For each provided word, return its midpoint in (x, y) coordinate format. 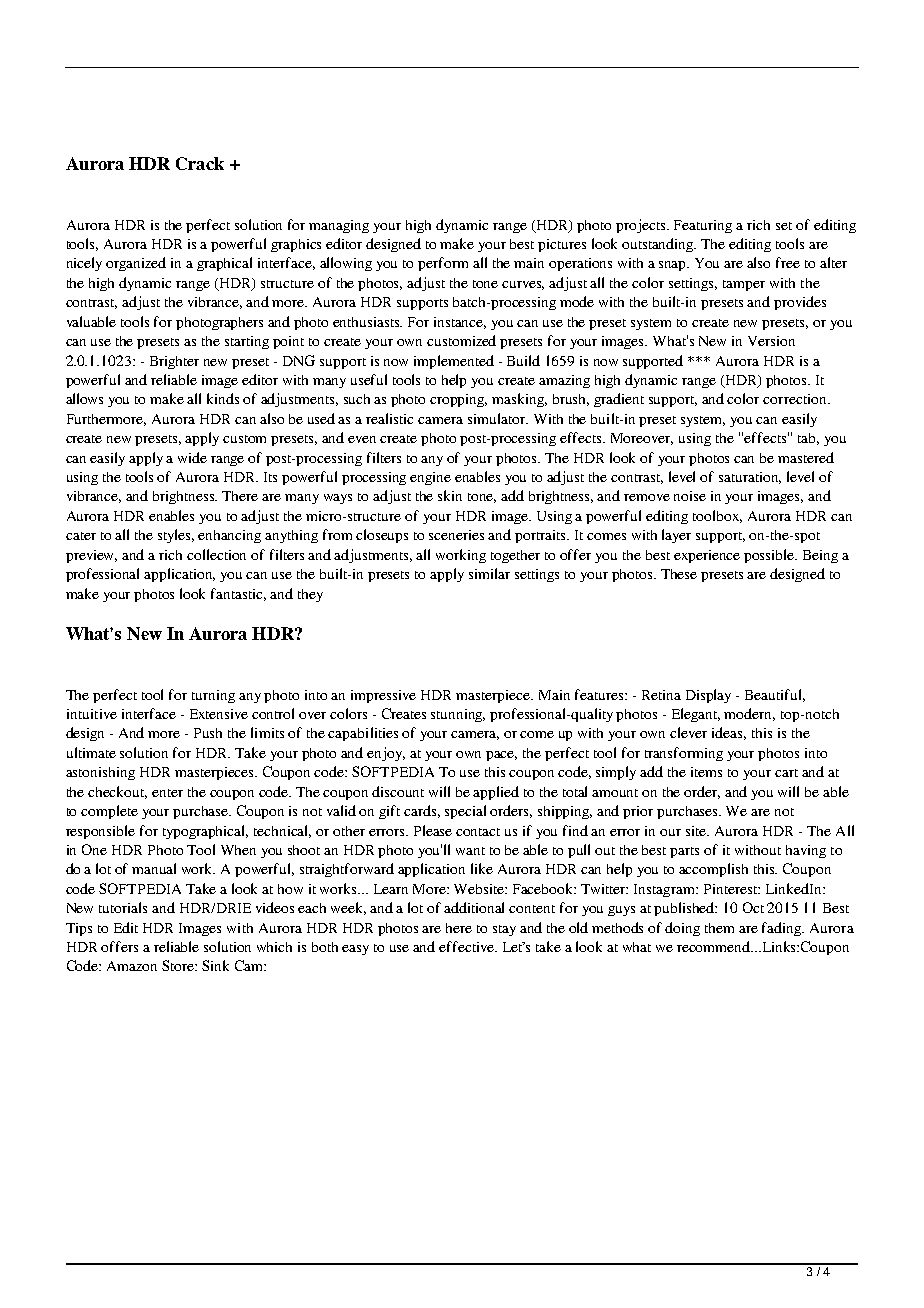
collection (216, 554)
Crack (200, 163)
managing (339, 226)
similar (489, 573)
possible (770, 556)
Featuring (703, 226)
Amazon (132, 966)
